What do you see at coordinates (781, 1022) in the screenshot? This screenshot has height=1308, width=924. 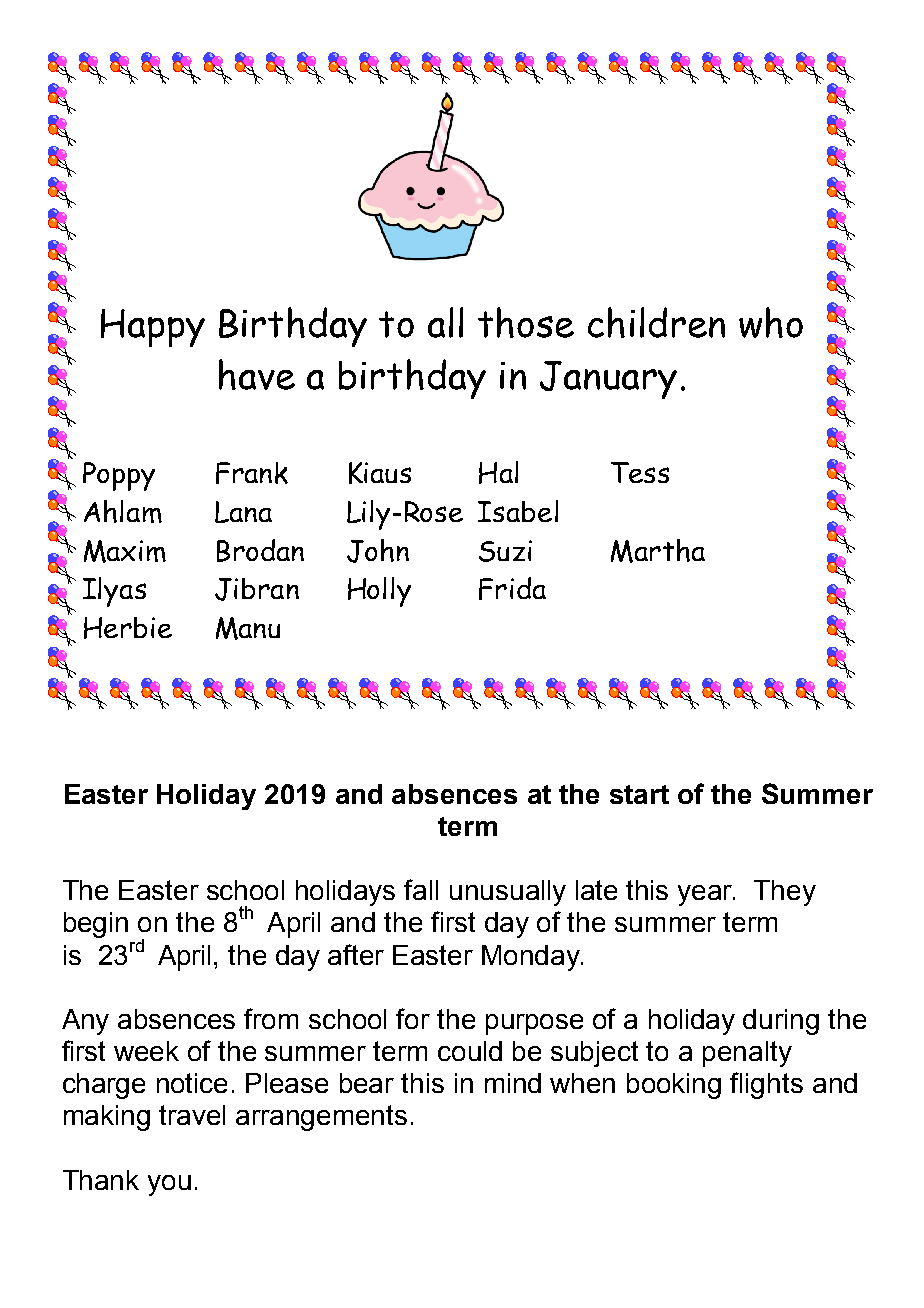 I see `during` at bounding box center [781, 1022].
